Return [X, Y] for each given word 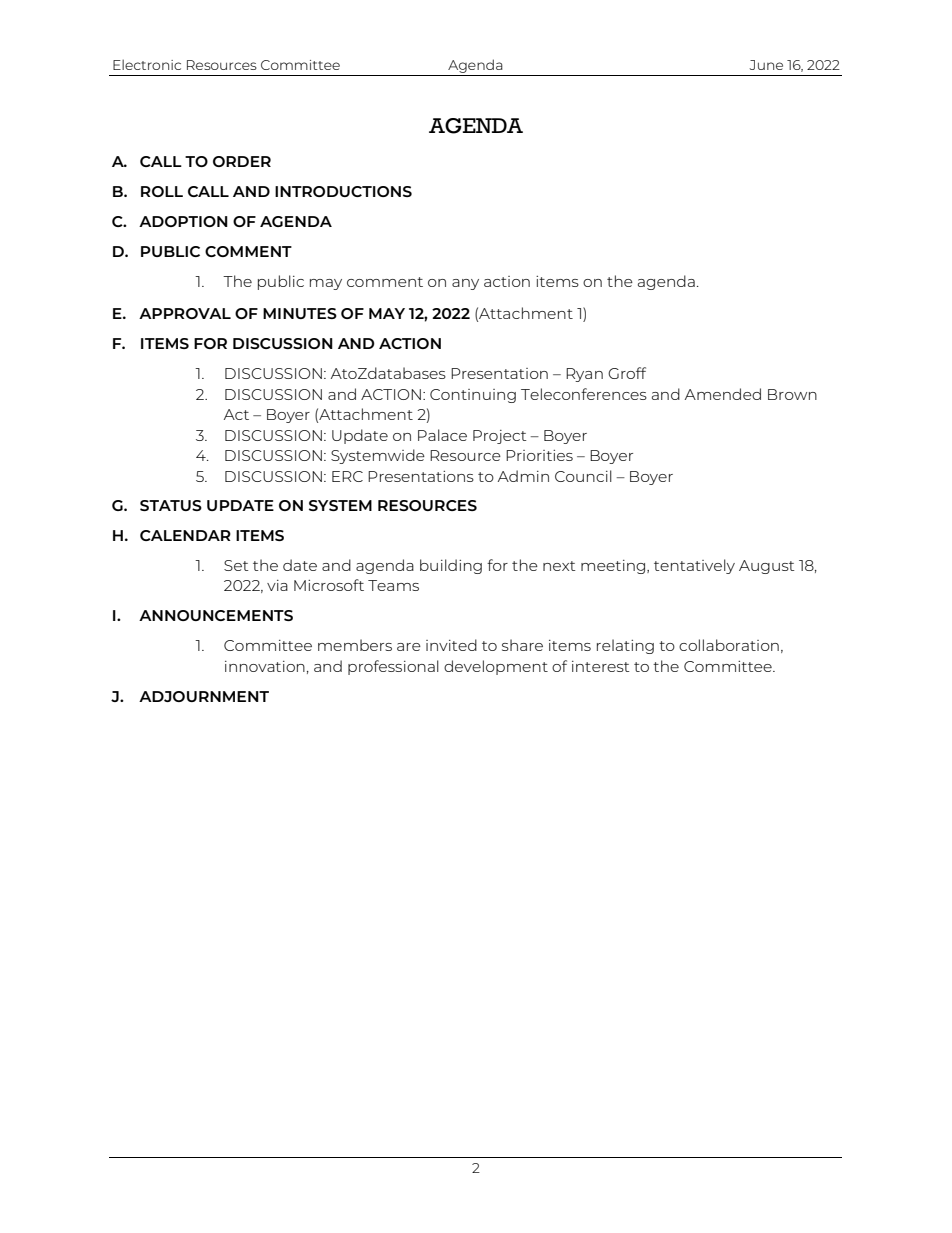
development [496, 667]
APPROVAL [185, 313]
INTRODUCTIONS [343, 191]
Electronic [147, 64]
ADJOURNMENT [204, 696]
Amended [723, 394]
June [766, 65]
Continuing [473, 396]
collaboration [729, 645]
